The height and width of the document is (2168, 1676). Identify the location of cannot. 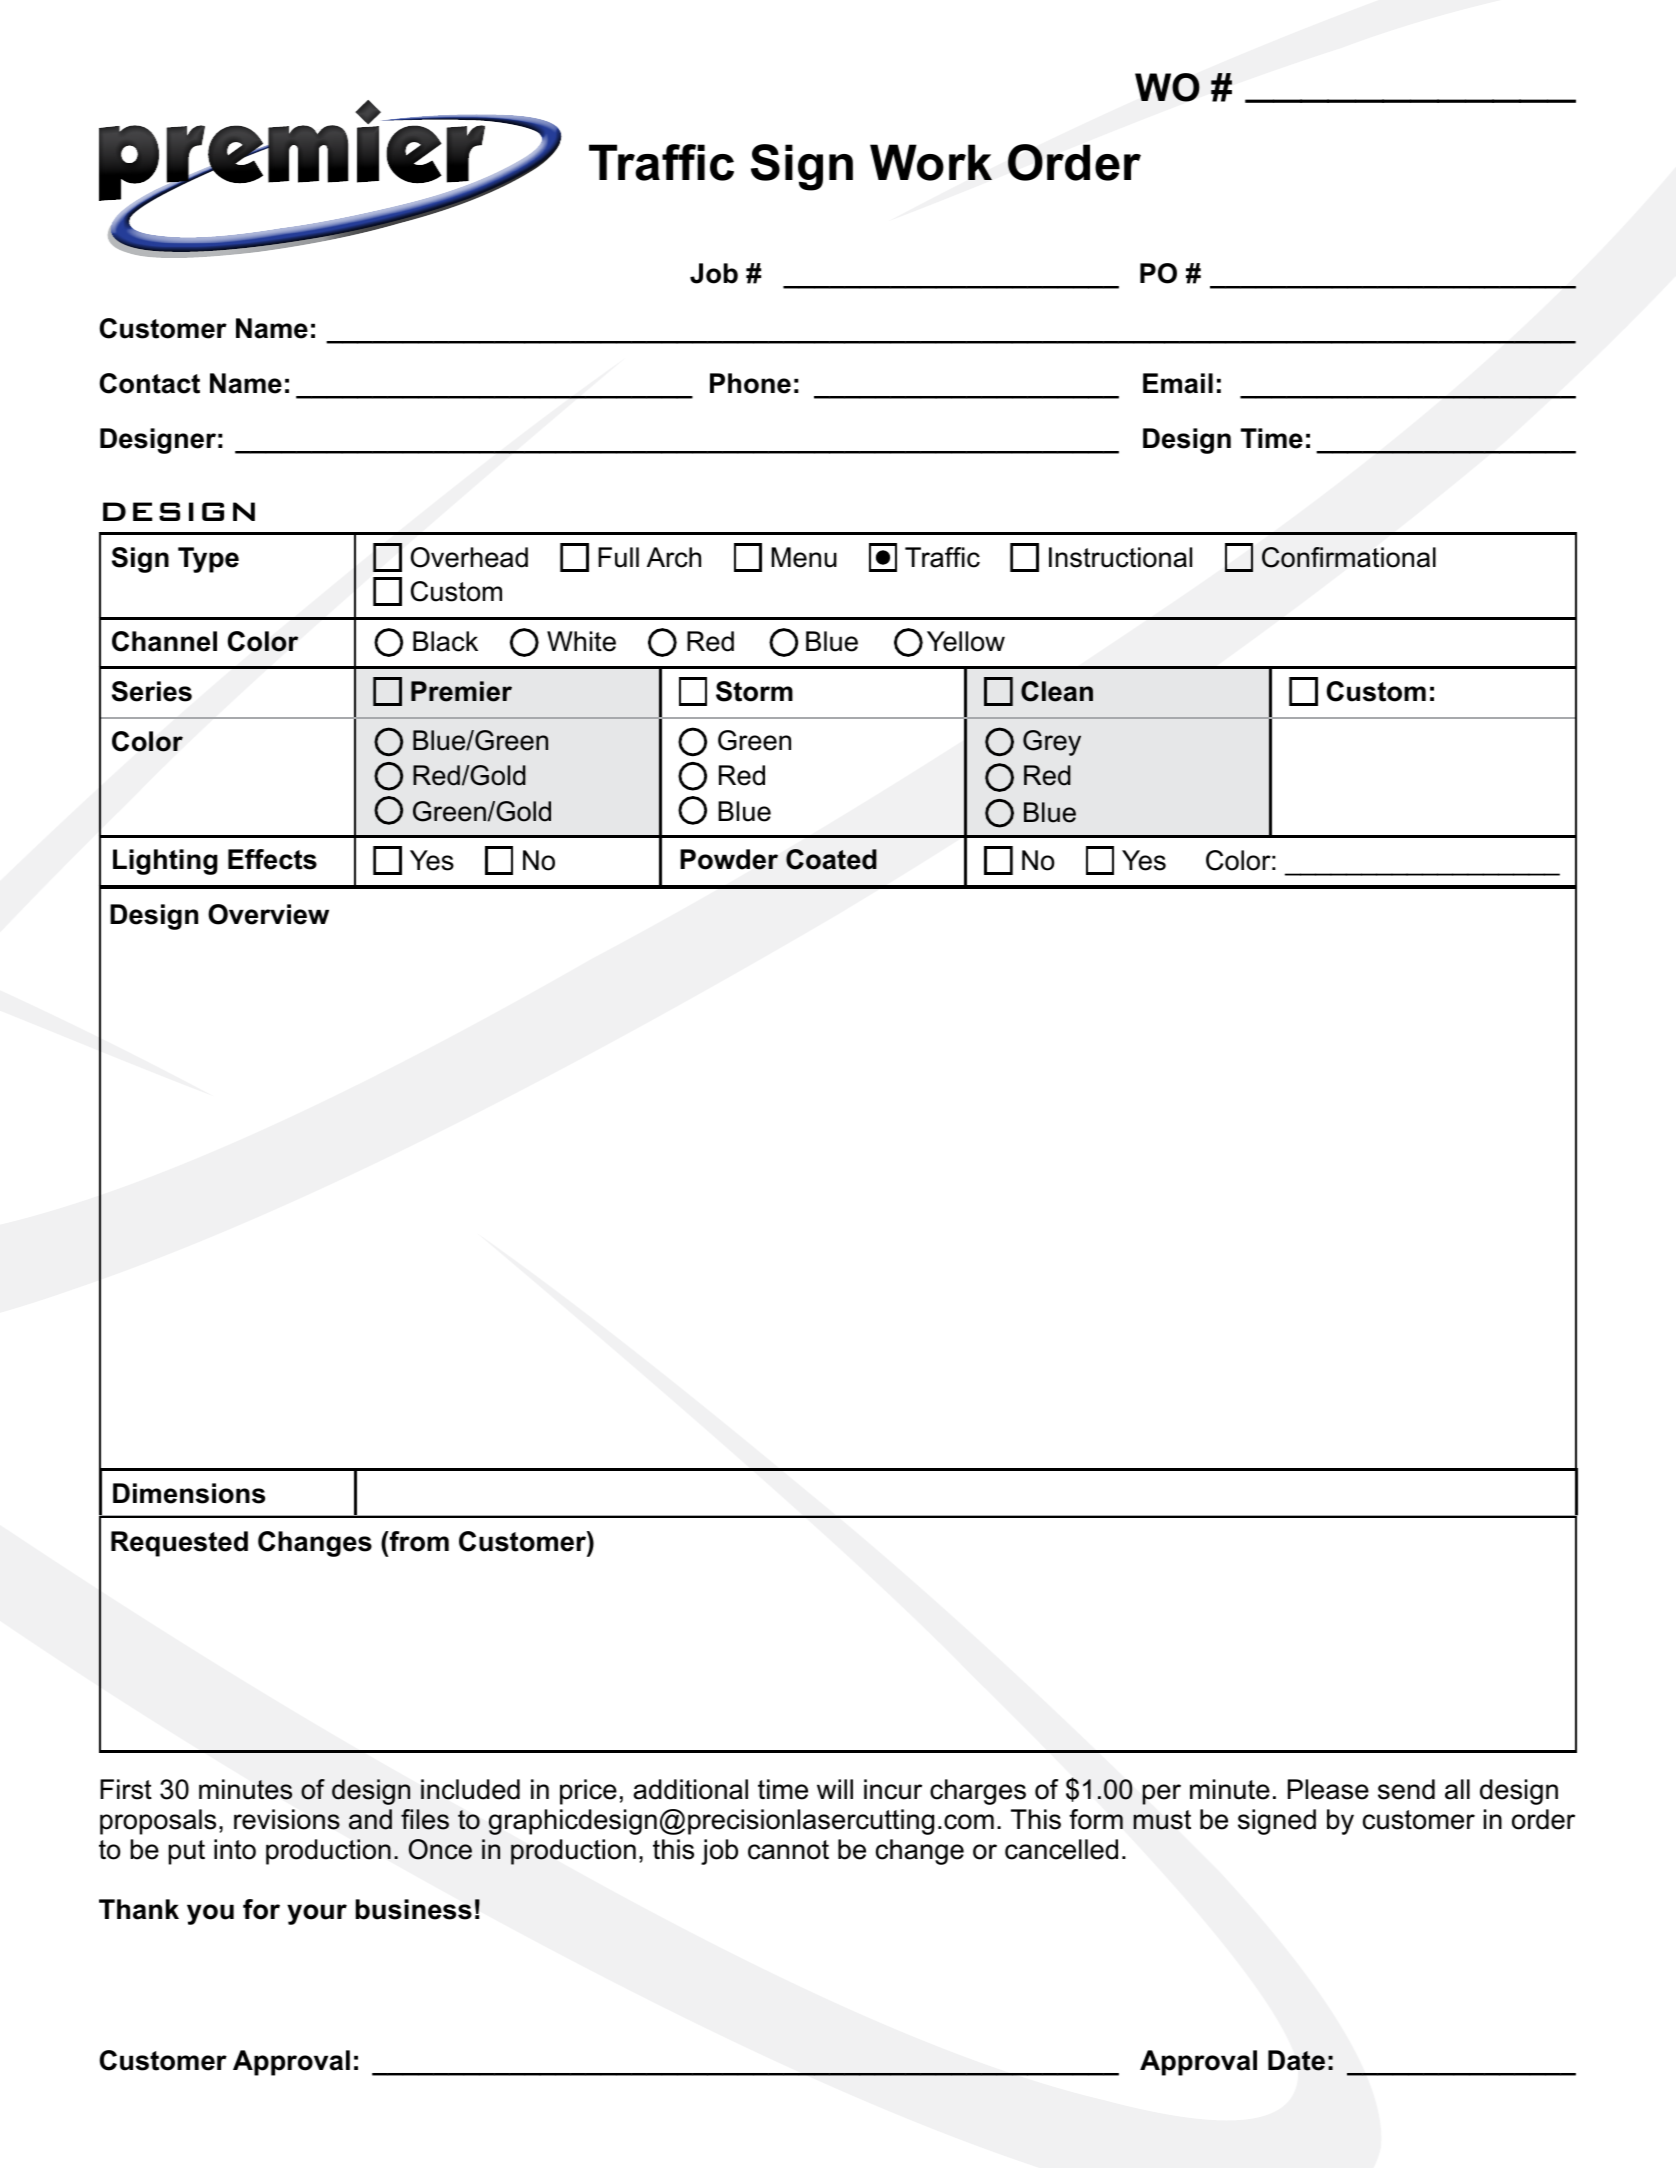
(788, 1850).
